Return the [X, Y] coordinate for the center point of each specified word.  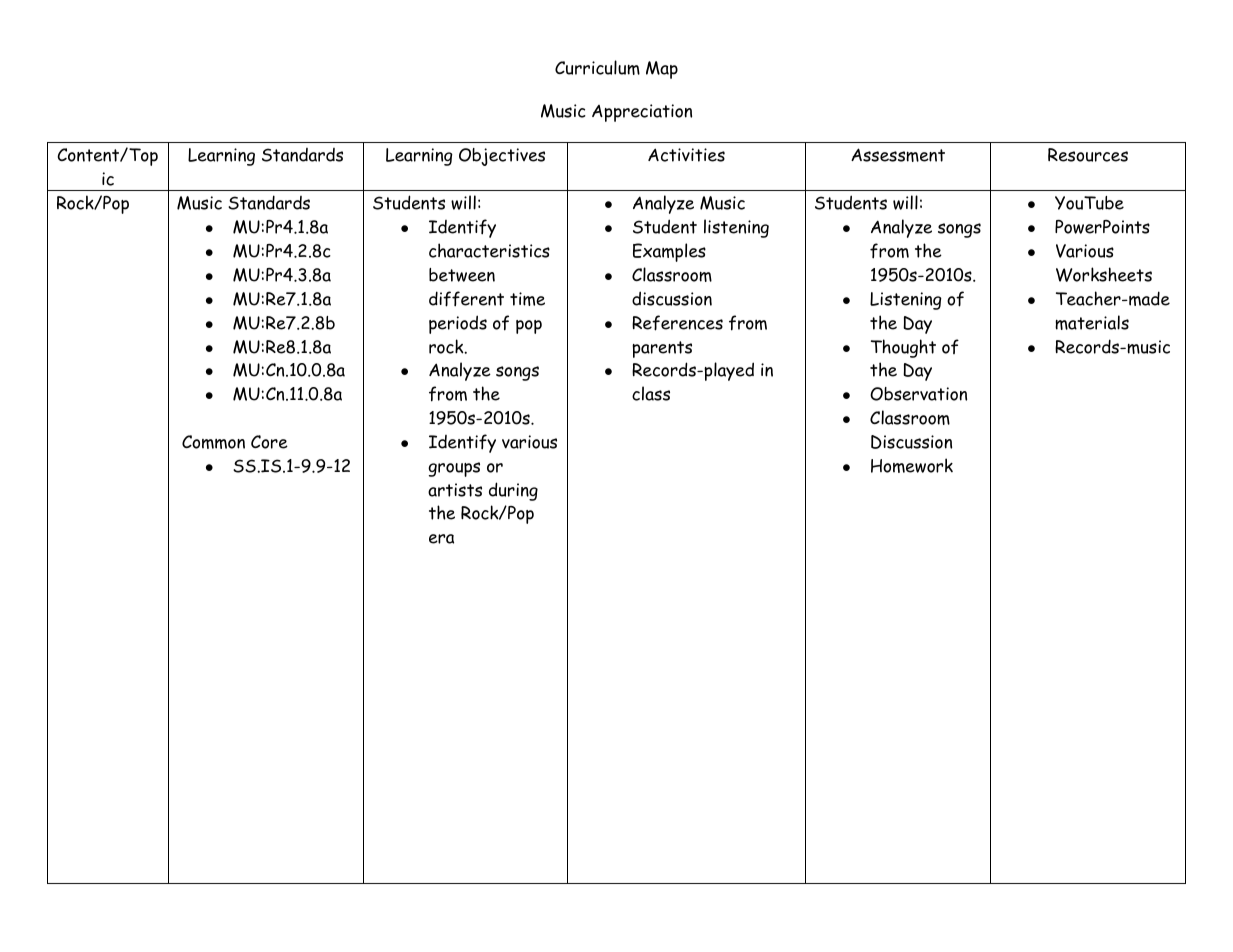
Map [662, 70]
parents [662, 349]
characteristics [489, 250]
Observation [918, 394]
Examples [669, 252]
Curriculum [597, 67]
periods [458, 324]
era [441, 539]
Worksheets [1104, 274]
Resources [1088, 155]
